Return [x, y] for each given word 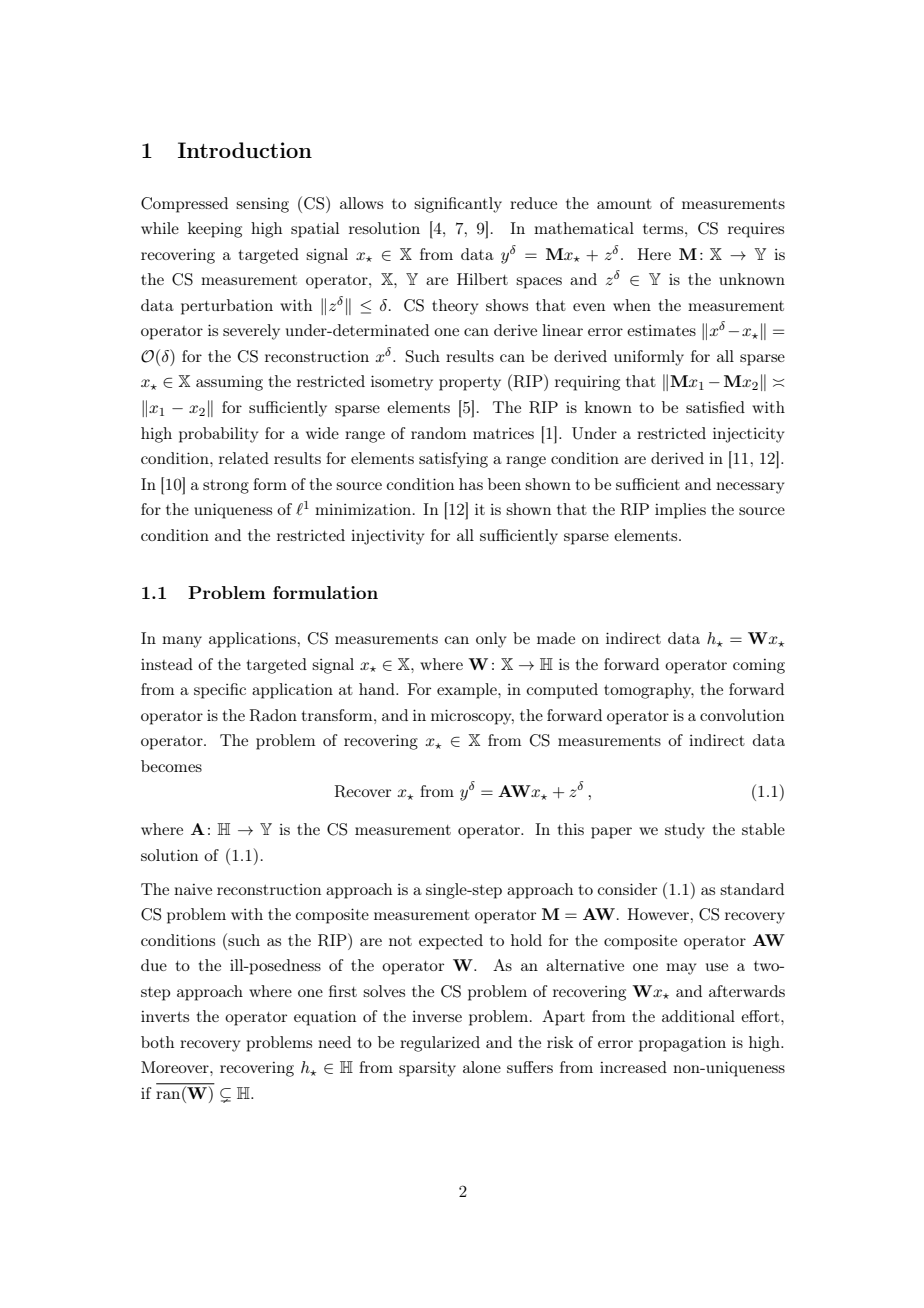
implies [680, 511]
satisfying [453, 460]
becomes [171, 766]
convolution [742, 715]
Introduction [245, 150]
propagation [682, 1044]
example [468, 691]
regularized [440, 1044]
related [244, 458]
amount [624, 204]
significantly [458, 205]
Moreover [176, 1067]
